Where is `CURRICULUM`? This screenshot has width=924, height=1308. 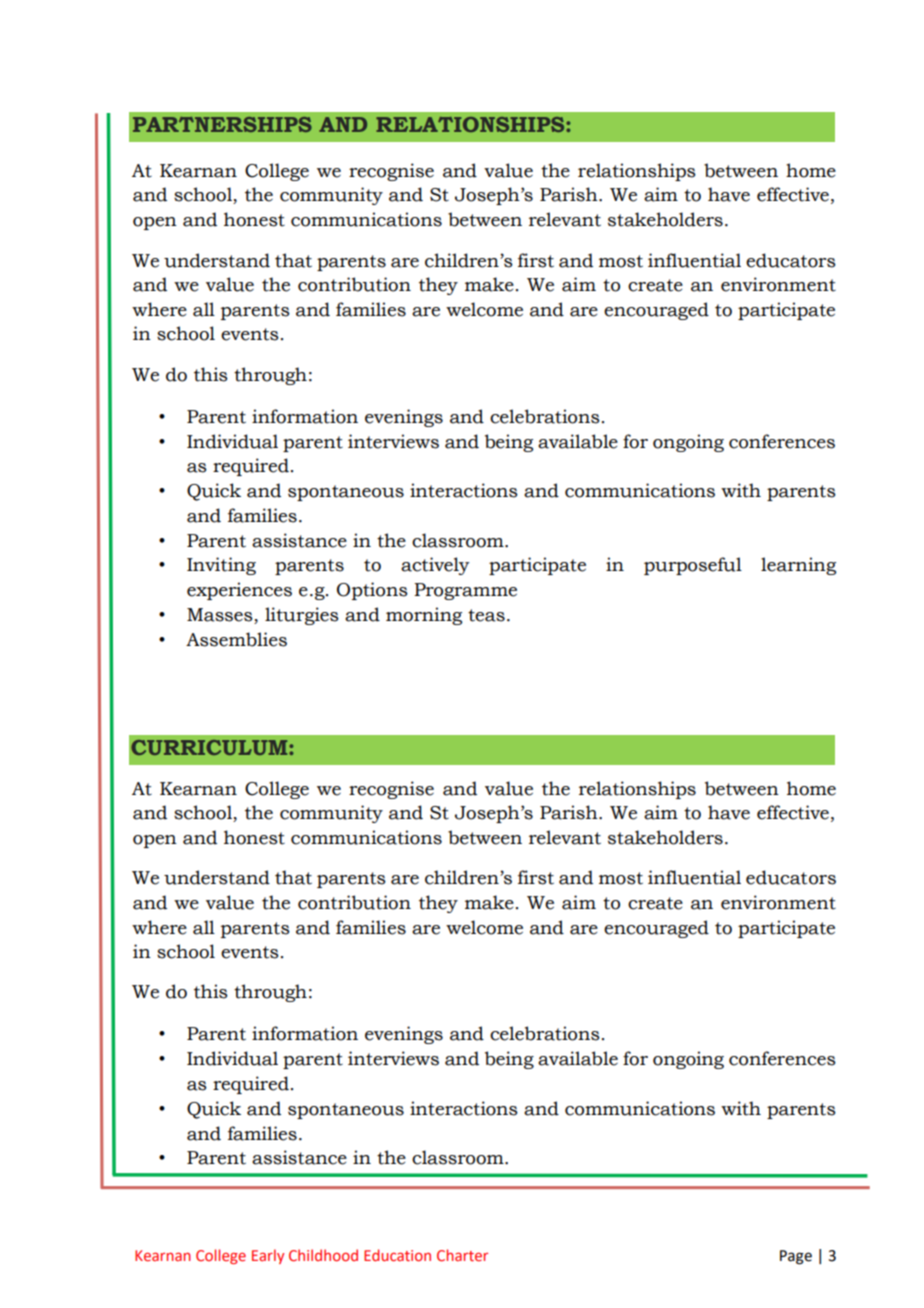
CURRICULUM is located at coordinates (210, 747).
